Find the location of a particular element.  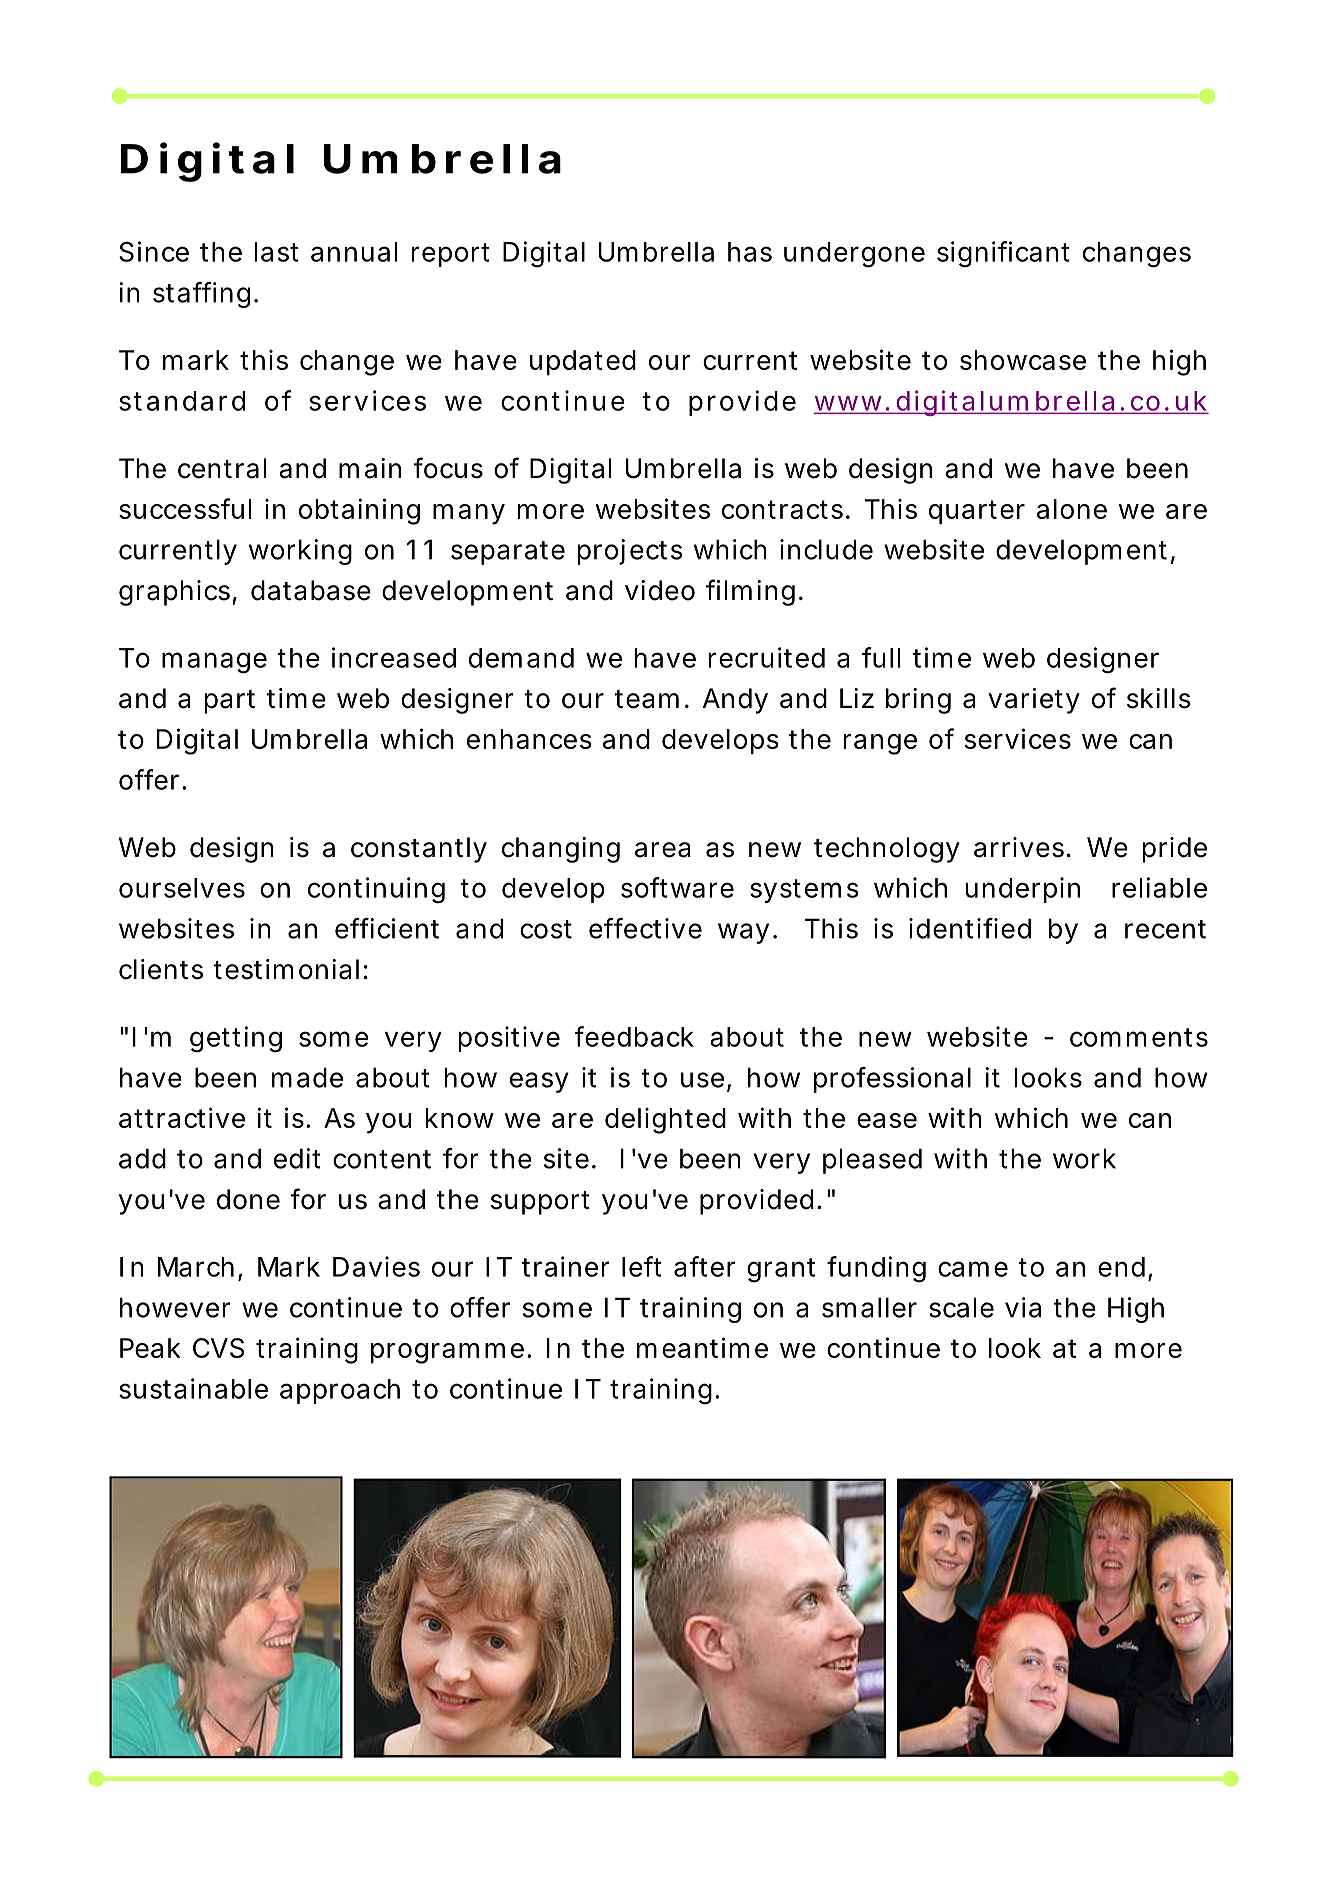

last is located at coordinates (277, 252).
